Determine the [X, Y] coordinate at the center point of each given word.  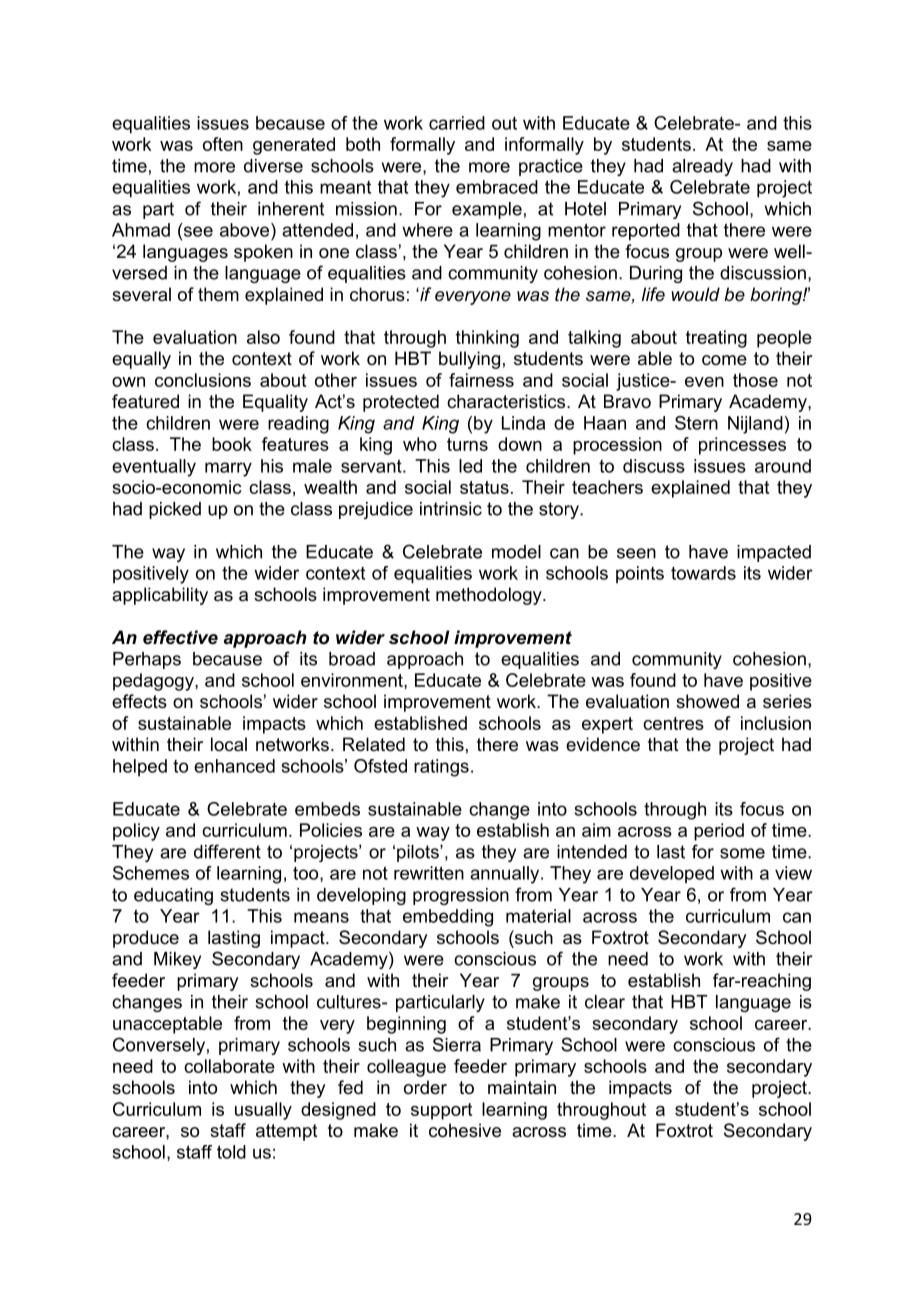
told [231, 1152]
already [702, 167]
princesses [742, 446]
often [223, 144]
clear [605, 1002]
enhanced [234, 766]
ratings [441, 768]
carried [457, 123]
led [470, 466]
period [719, 832]
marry [228, 469]
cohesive [465, 1130]
